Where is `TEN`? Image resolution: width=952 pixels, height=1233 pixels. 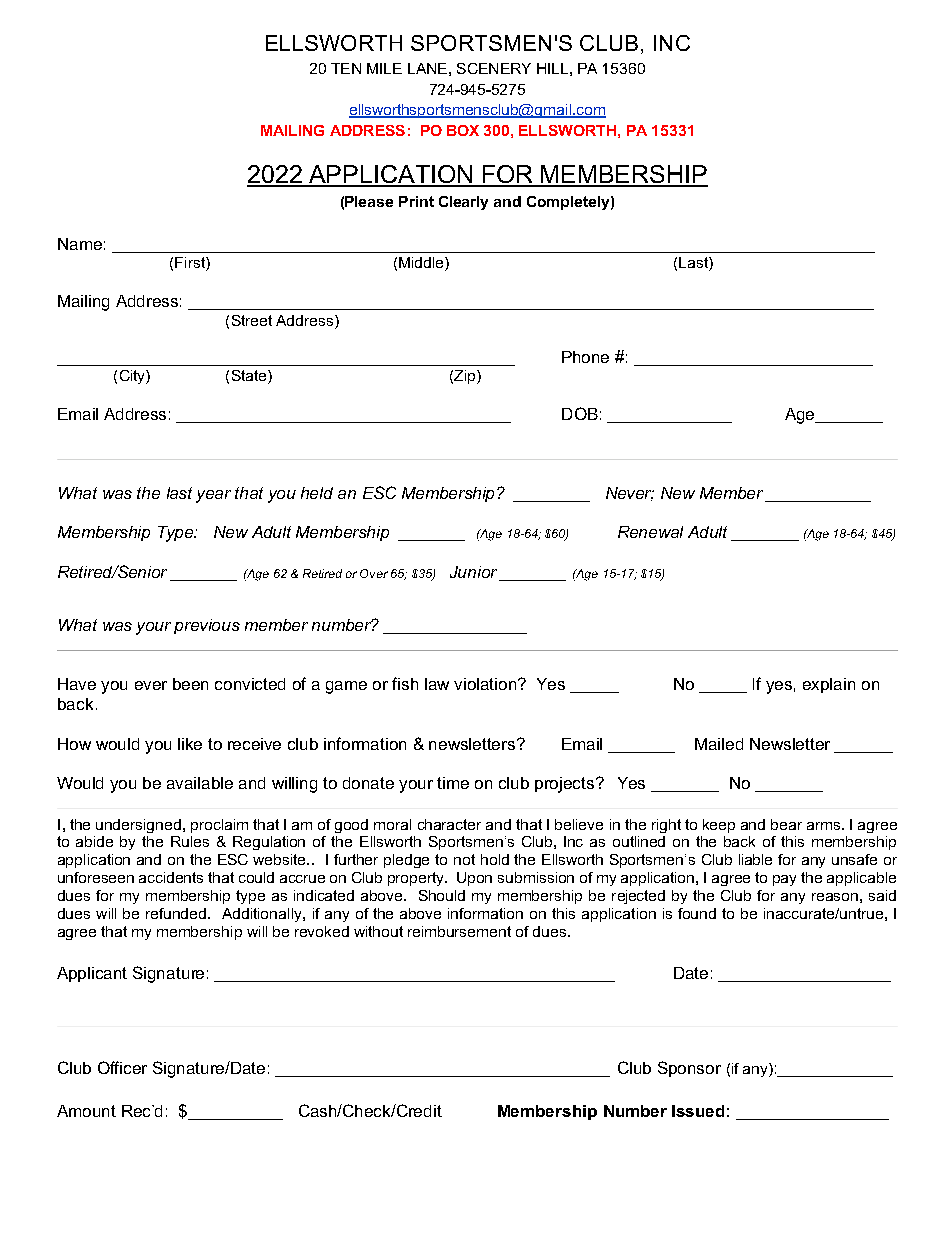 TEN is located at coordinates (346, 68).
